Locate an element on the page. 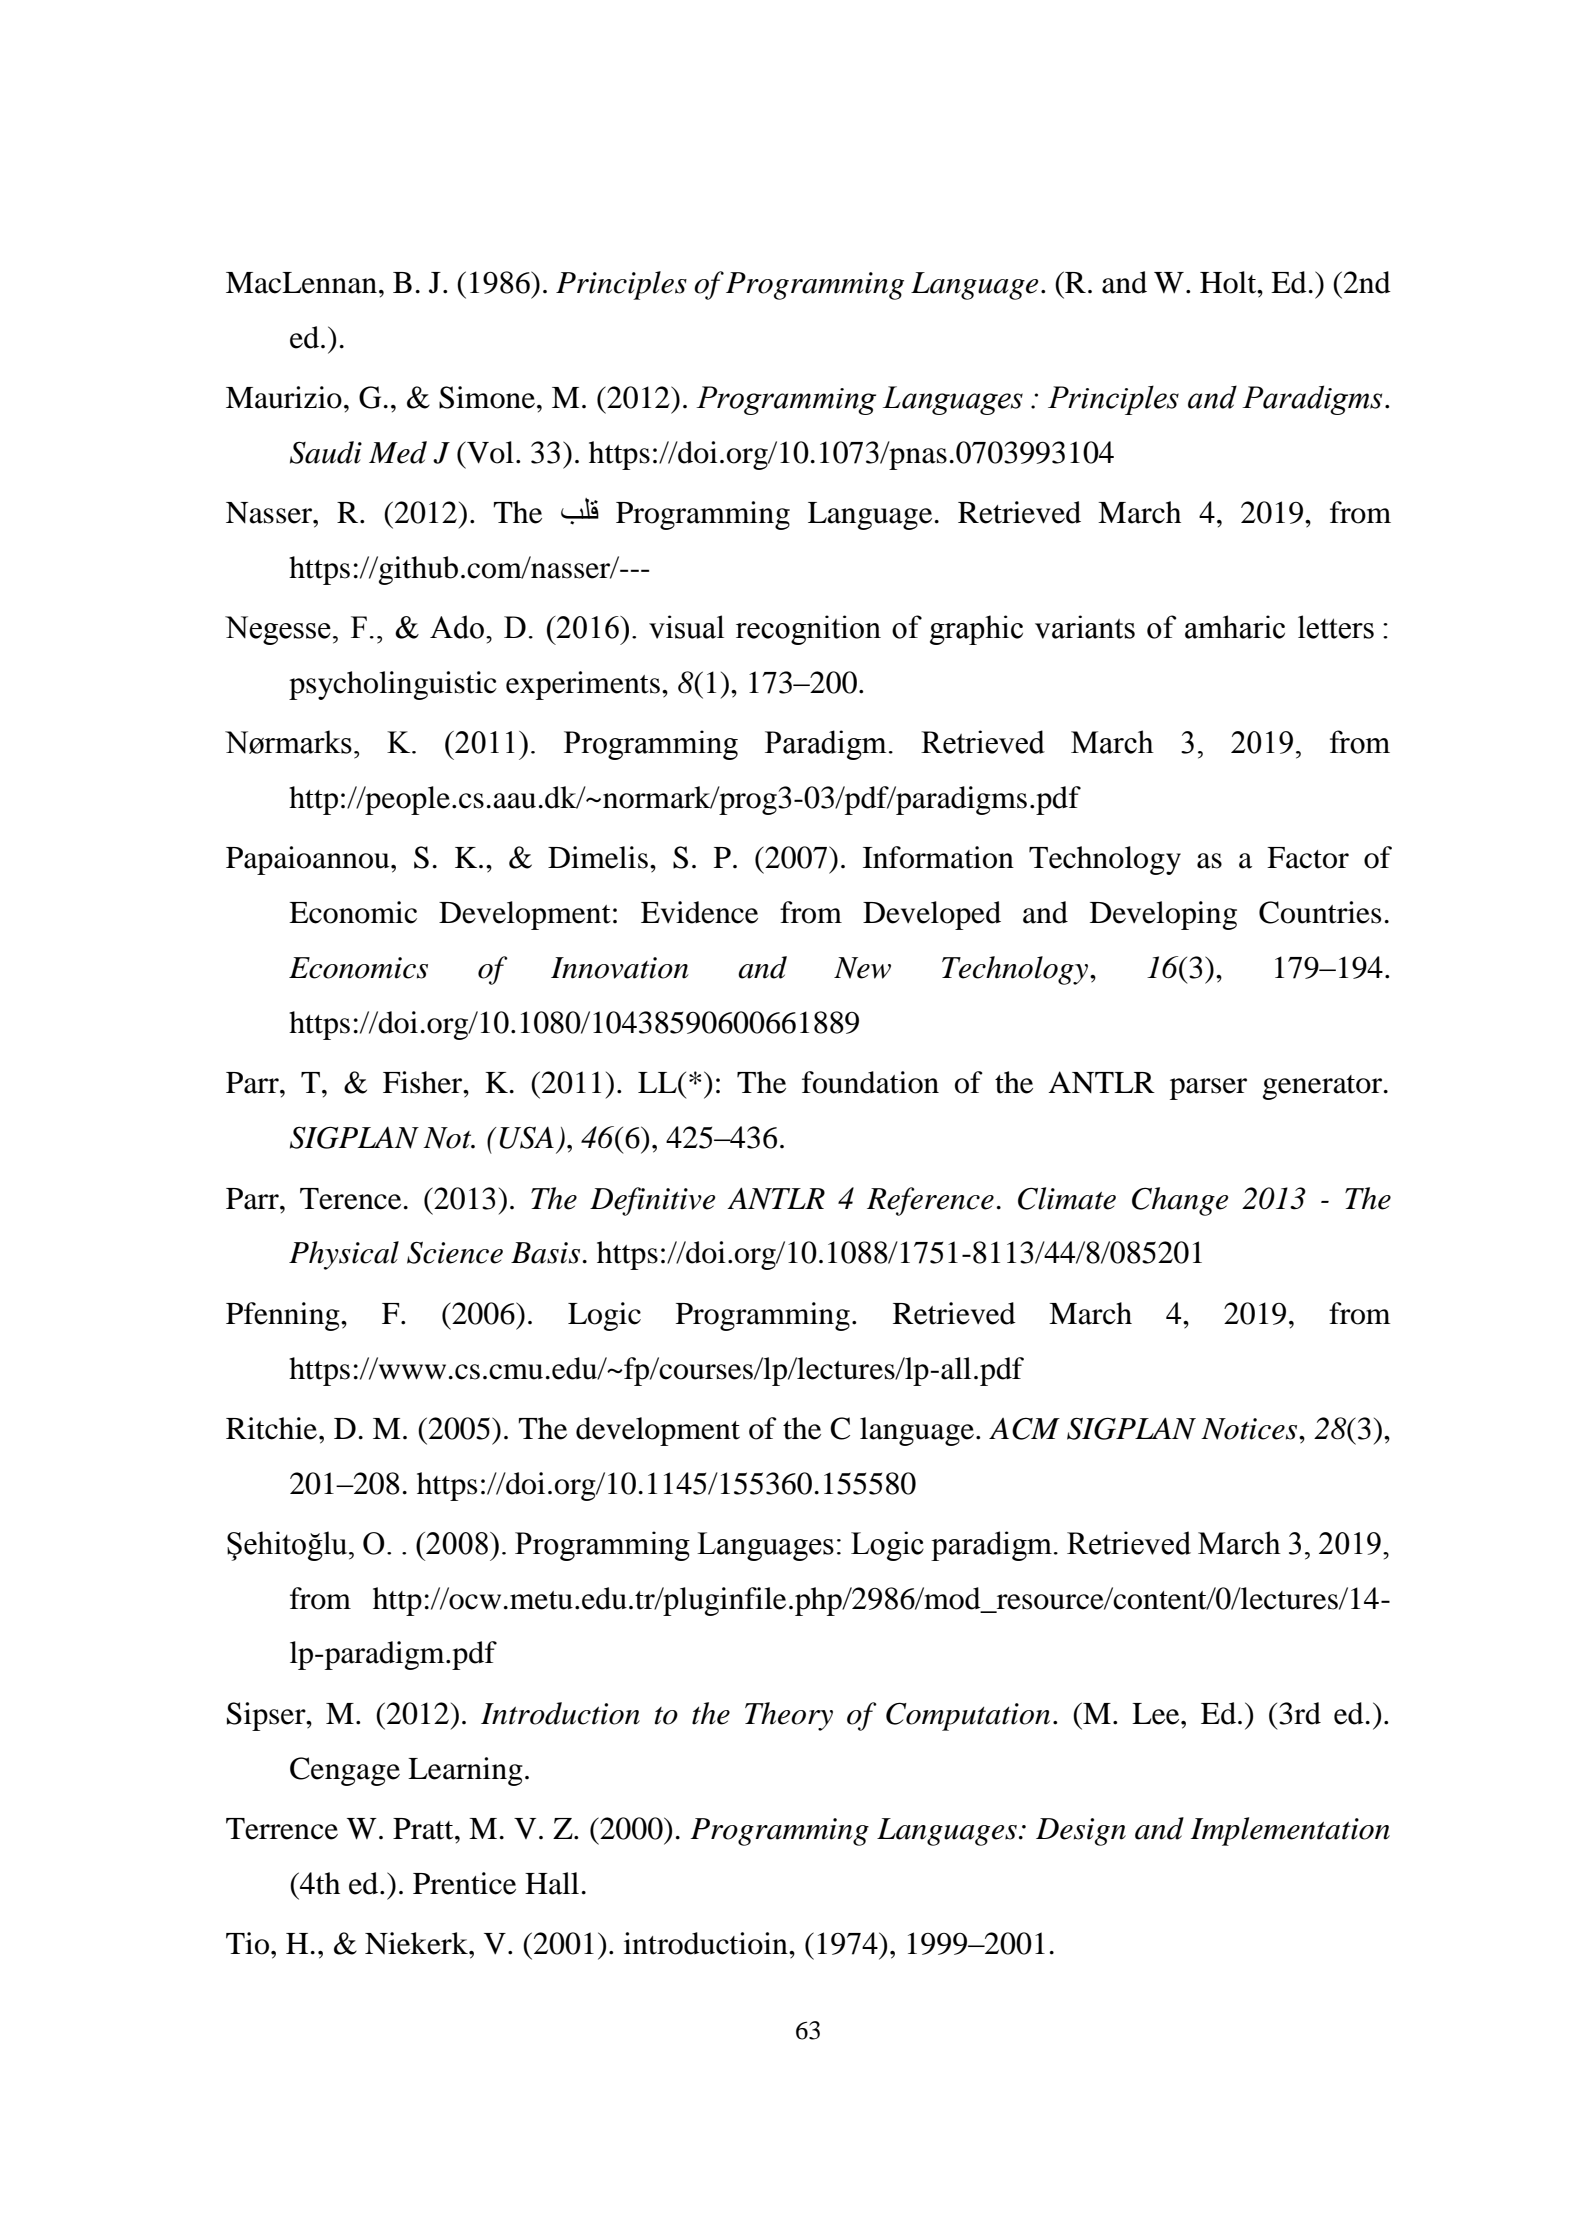 The height and width of the page is (2233, 1579). Simone is located at coordinates (487, 397).
